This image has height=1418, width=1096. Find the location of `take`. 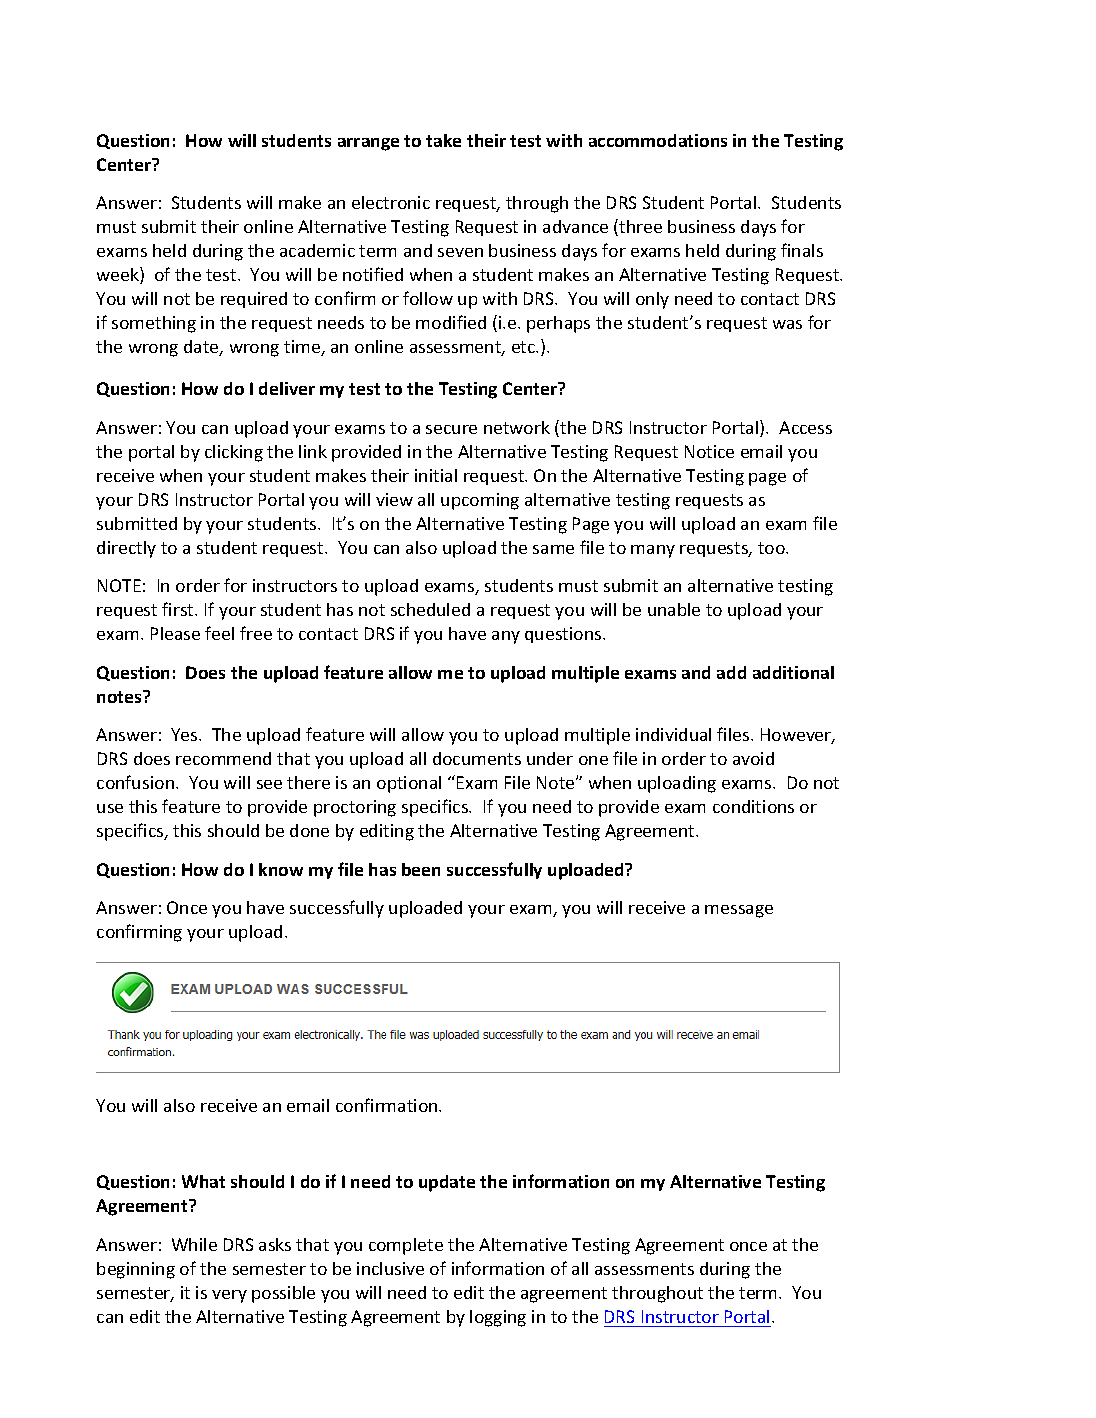

take is located at coordinates (443, 140).
